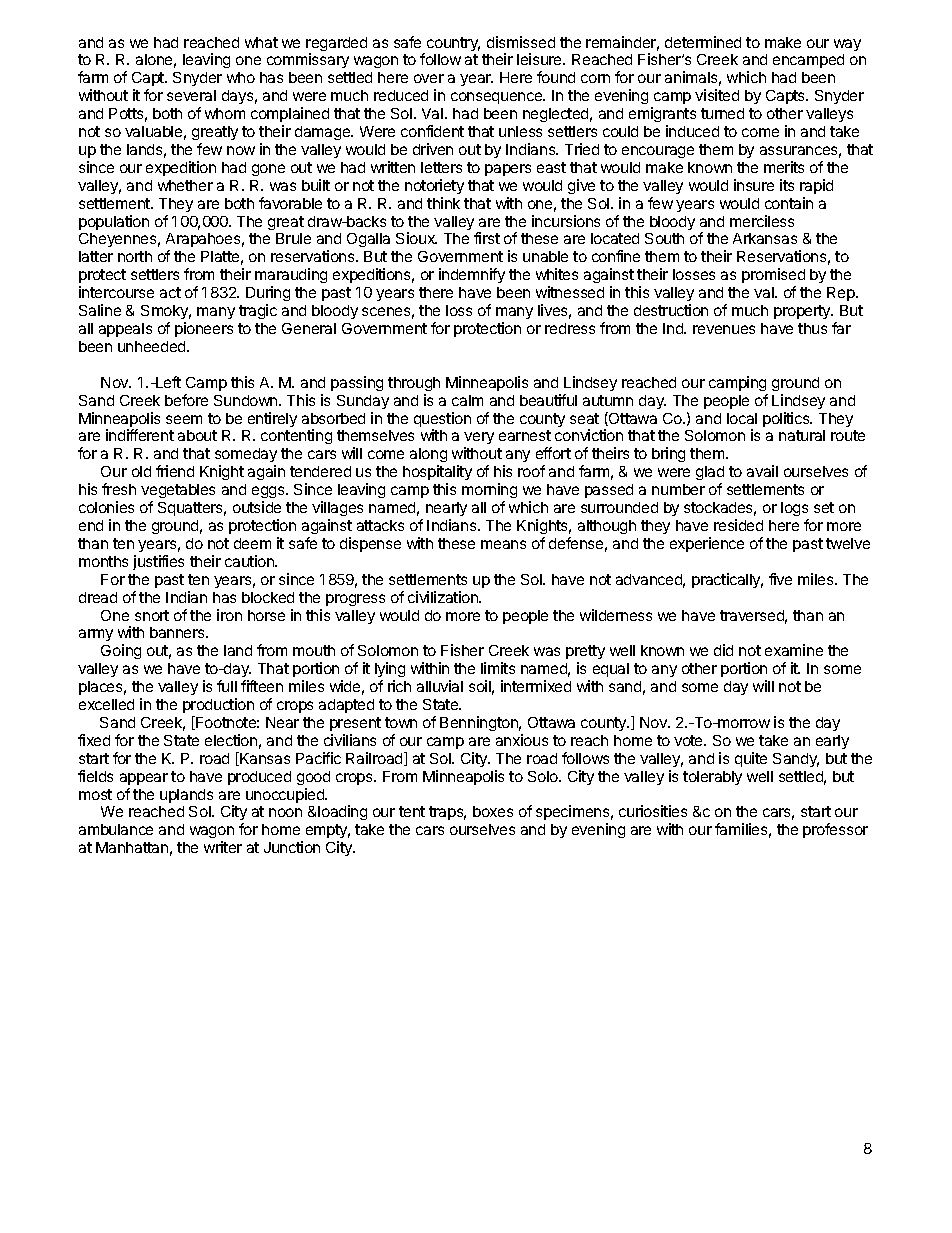 The width and height of the document is (952, 1233). I want to click on promised, so click(773, 275).
